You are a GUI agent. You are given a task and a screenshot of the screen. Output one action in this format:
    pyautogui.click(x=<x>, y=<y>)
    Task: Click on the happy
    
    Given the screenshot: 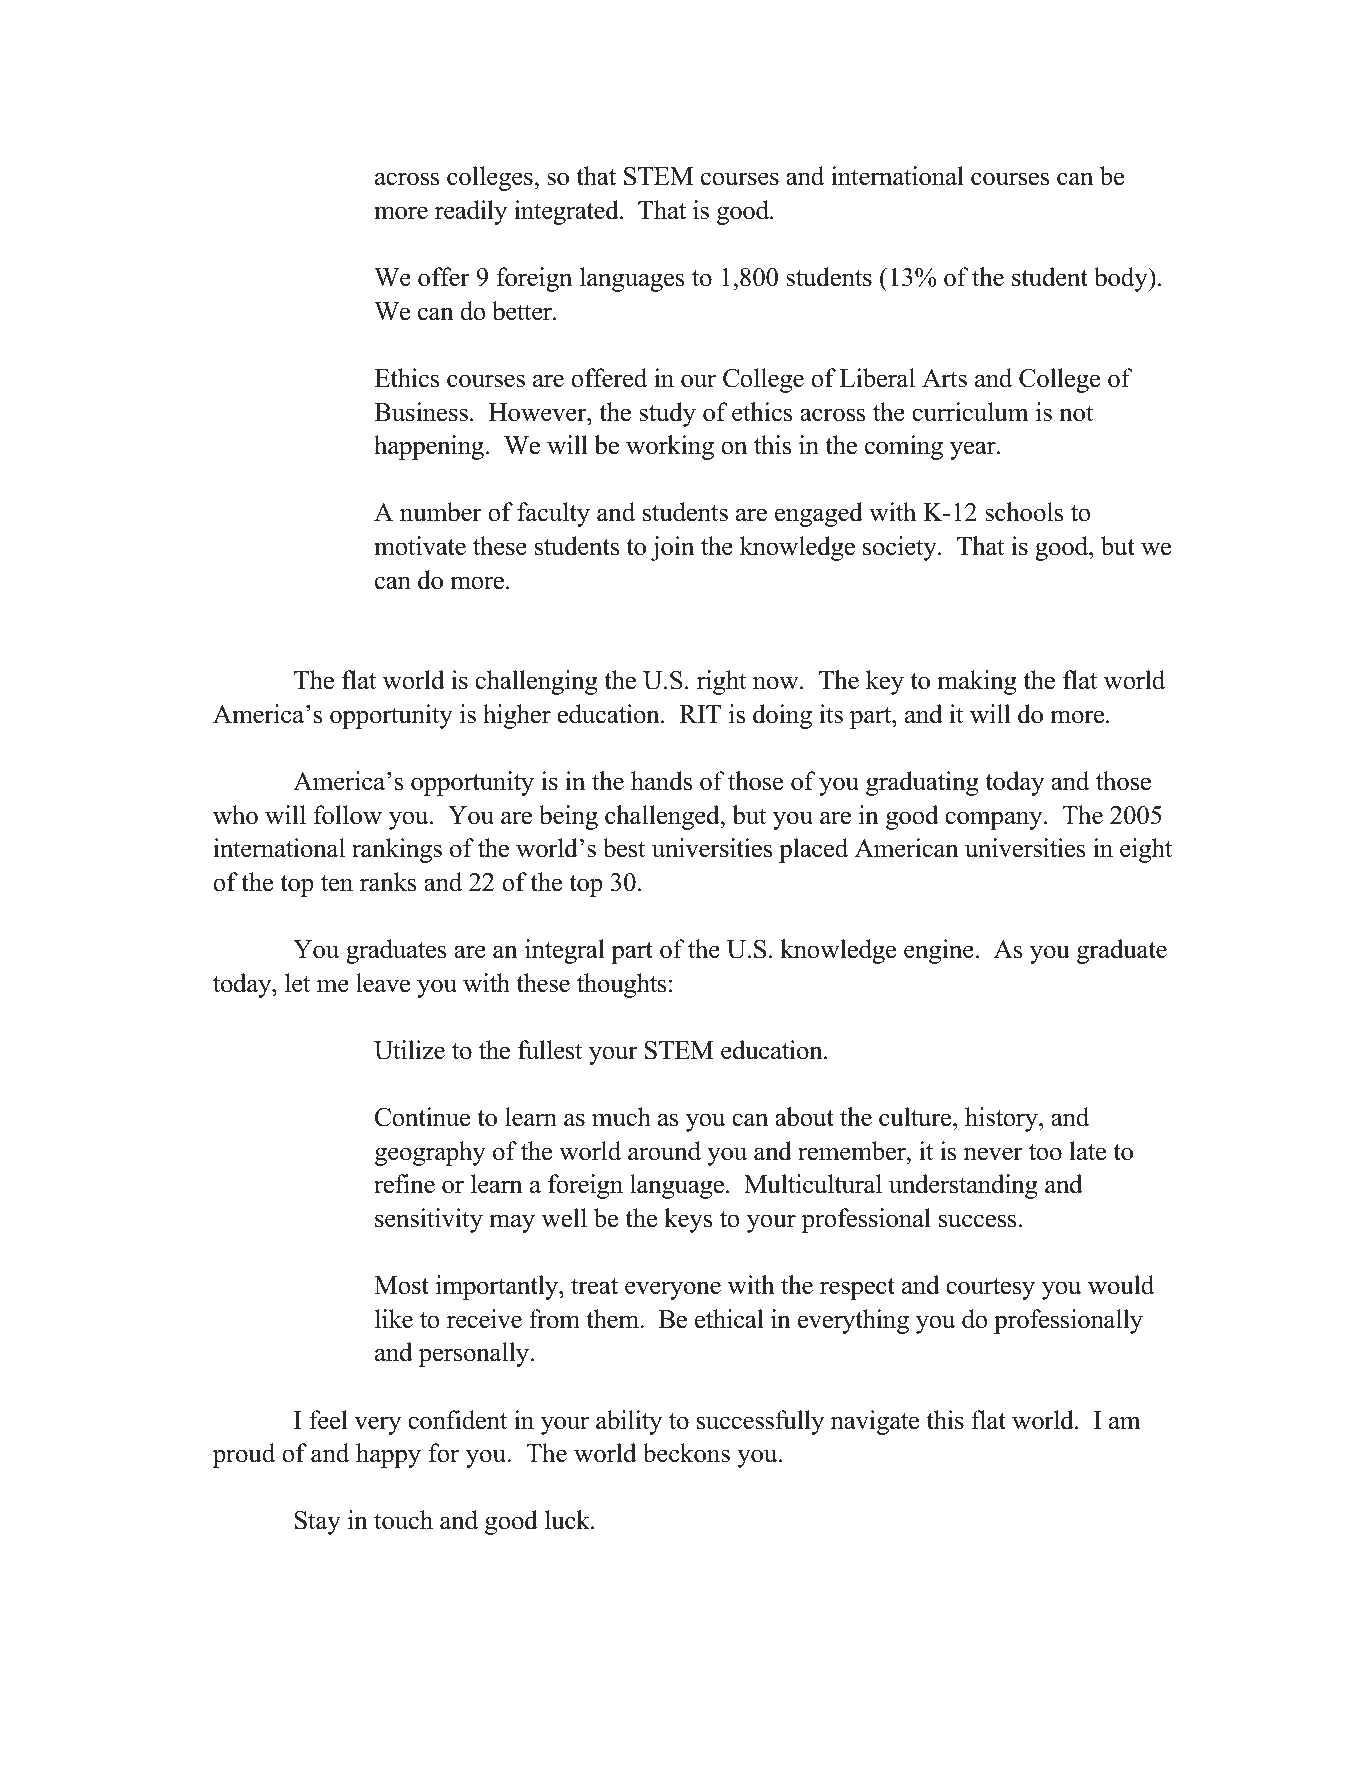 What is the action you would take?
    pyautogui.click(x=388, y=1455)
